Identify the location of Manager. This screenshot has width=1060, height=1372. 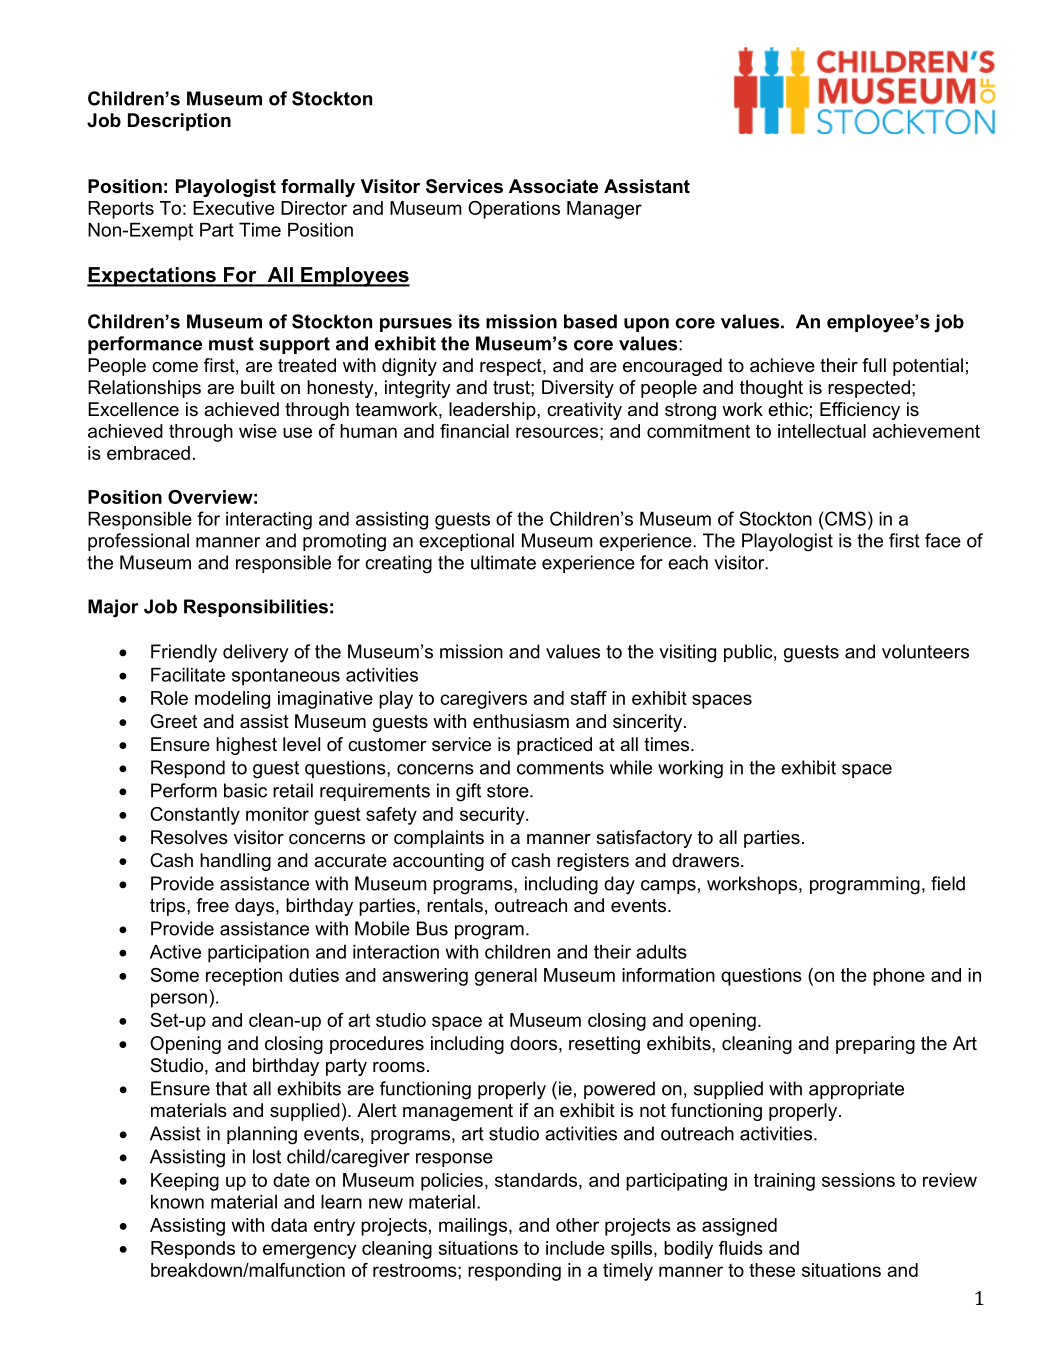
(604, 210).
